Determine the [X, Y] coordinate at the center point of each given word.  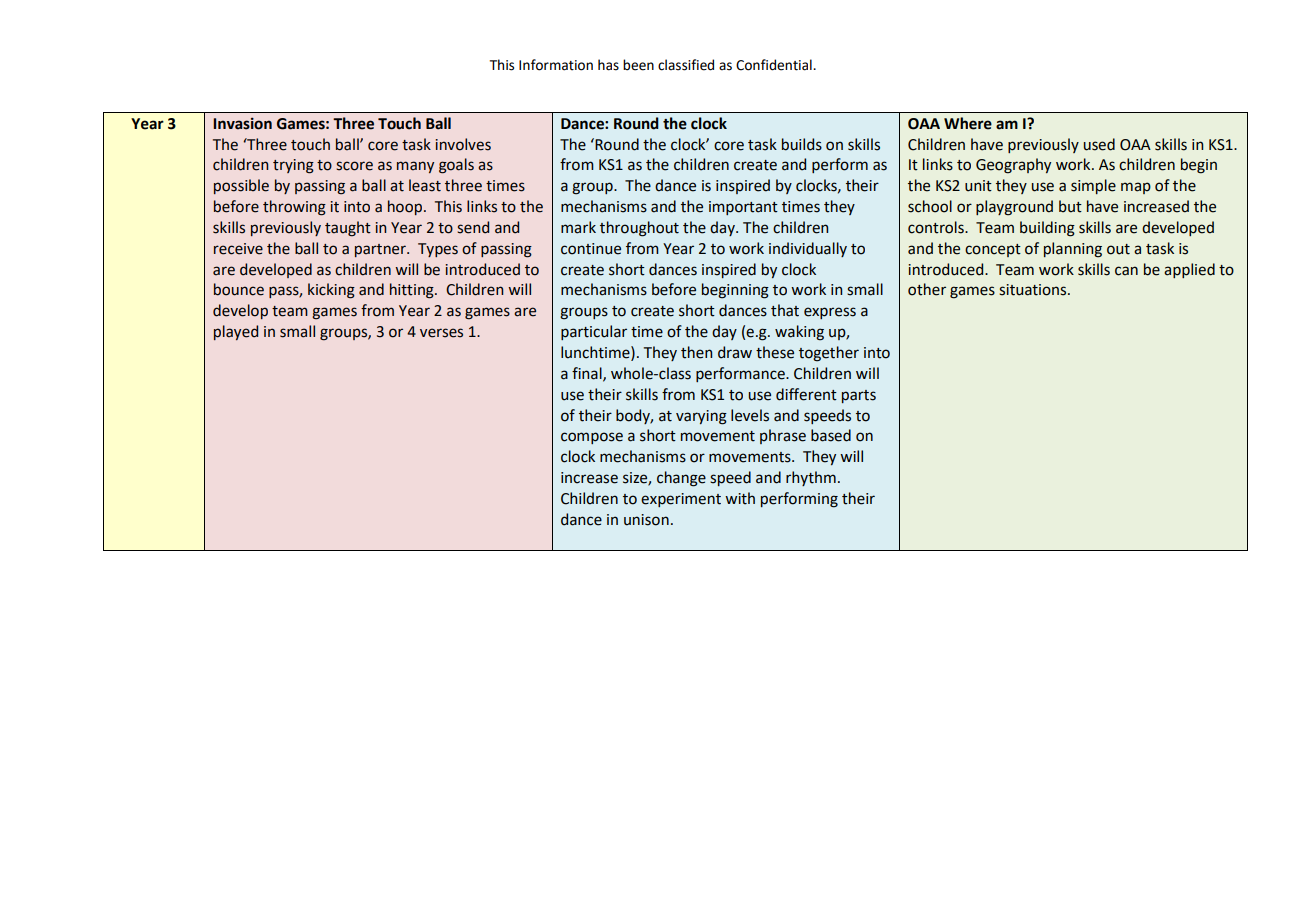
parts [859, 396]
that [785, 310]
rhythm [811, 478]
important [743, 208]
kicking [331, 291]
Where [968, 123]
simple [1093, 186]
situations [1034, 290]
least [425, 185]
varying [701, 417]
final [588, 374]
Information [556, 65]
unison [646, 520]
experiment [681, 500]
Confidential [775, 65]
